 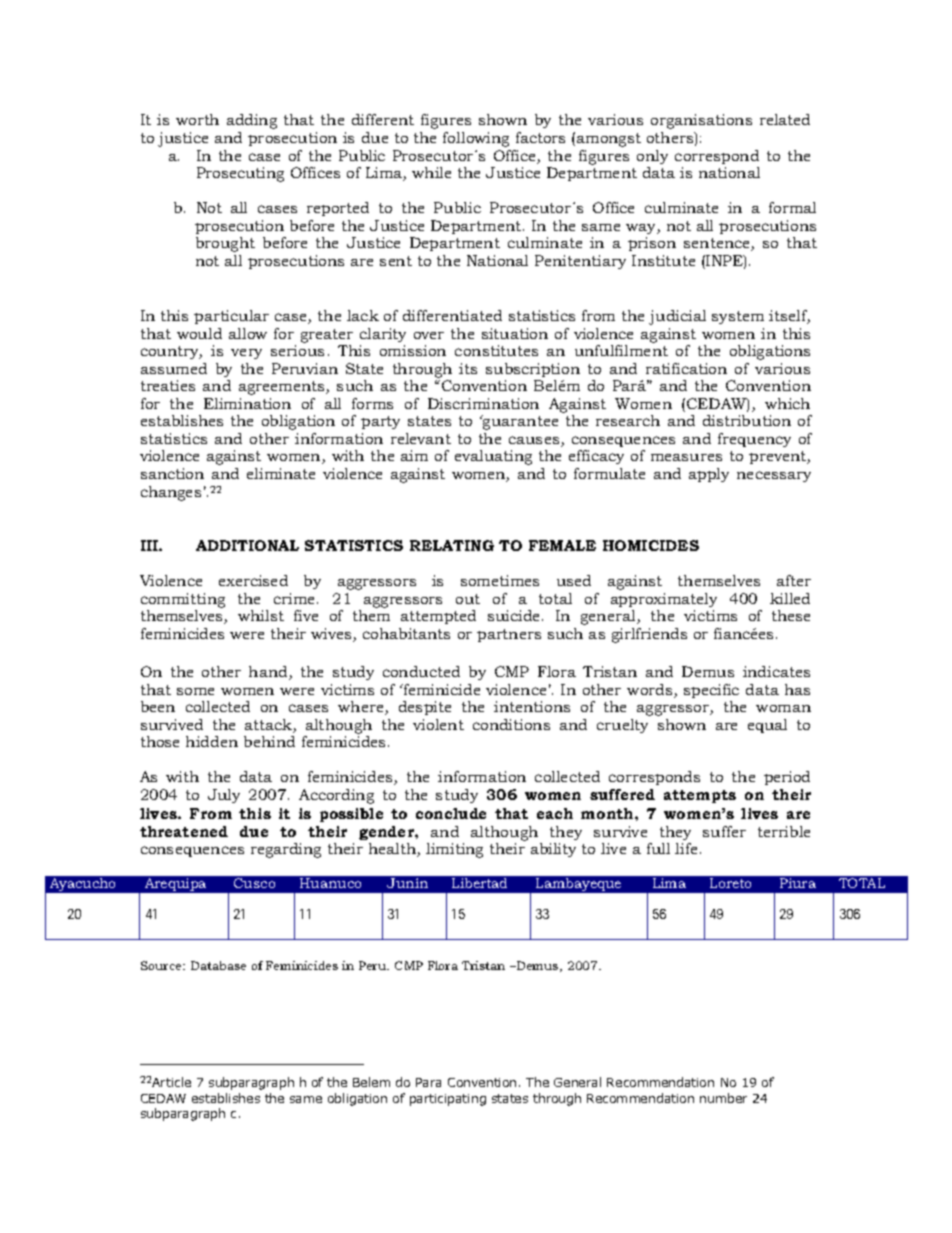 What do you see at coordinates (493, 457) in the page?
I see `evaluating` at bounding box center [493, 457].
